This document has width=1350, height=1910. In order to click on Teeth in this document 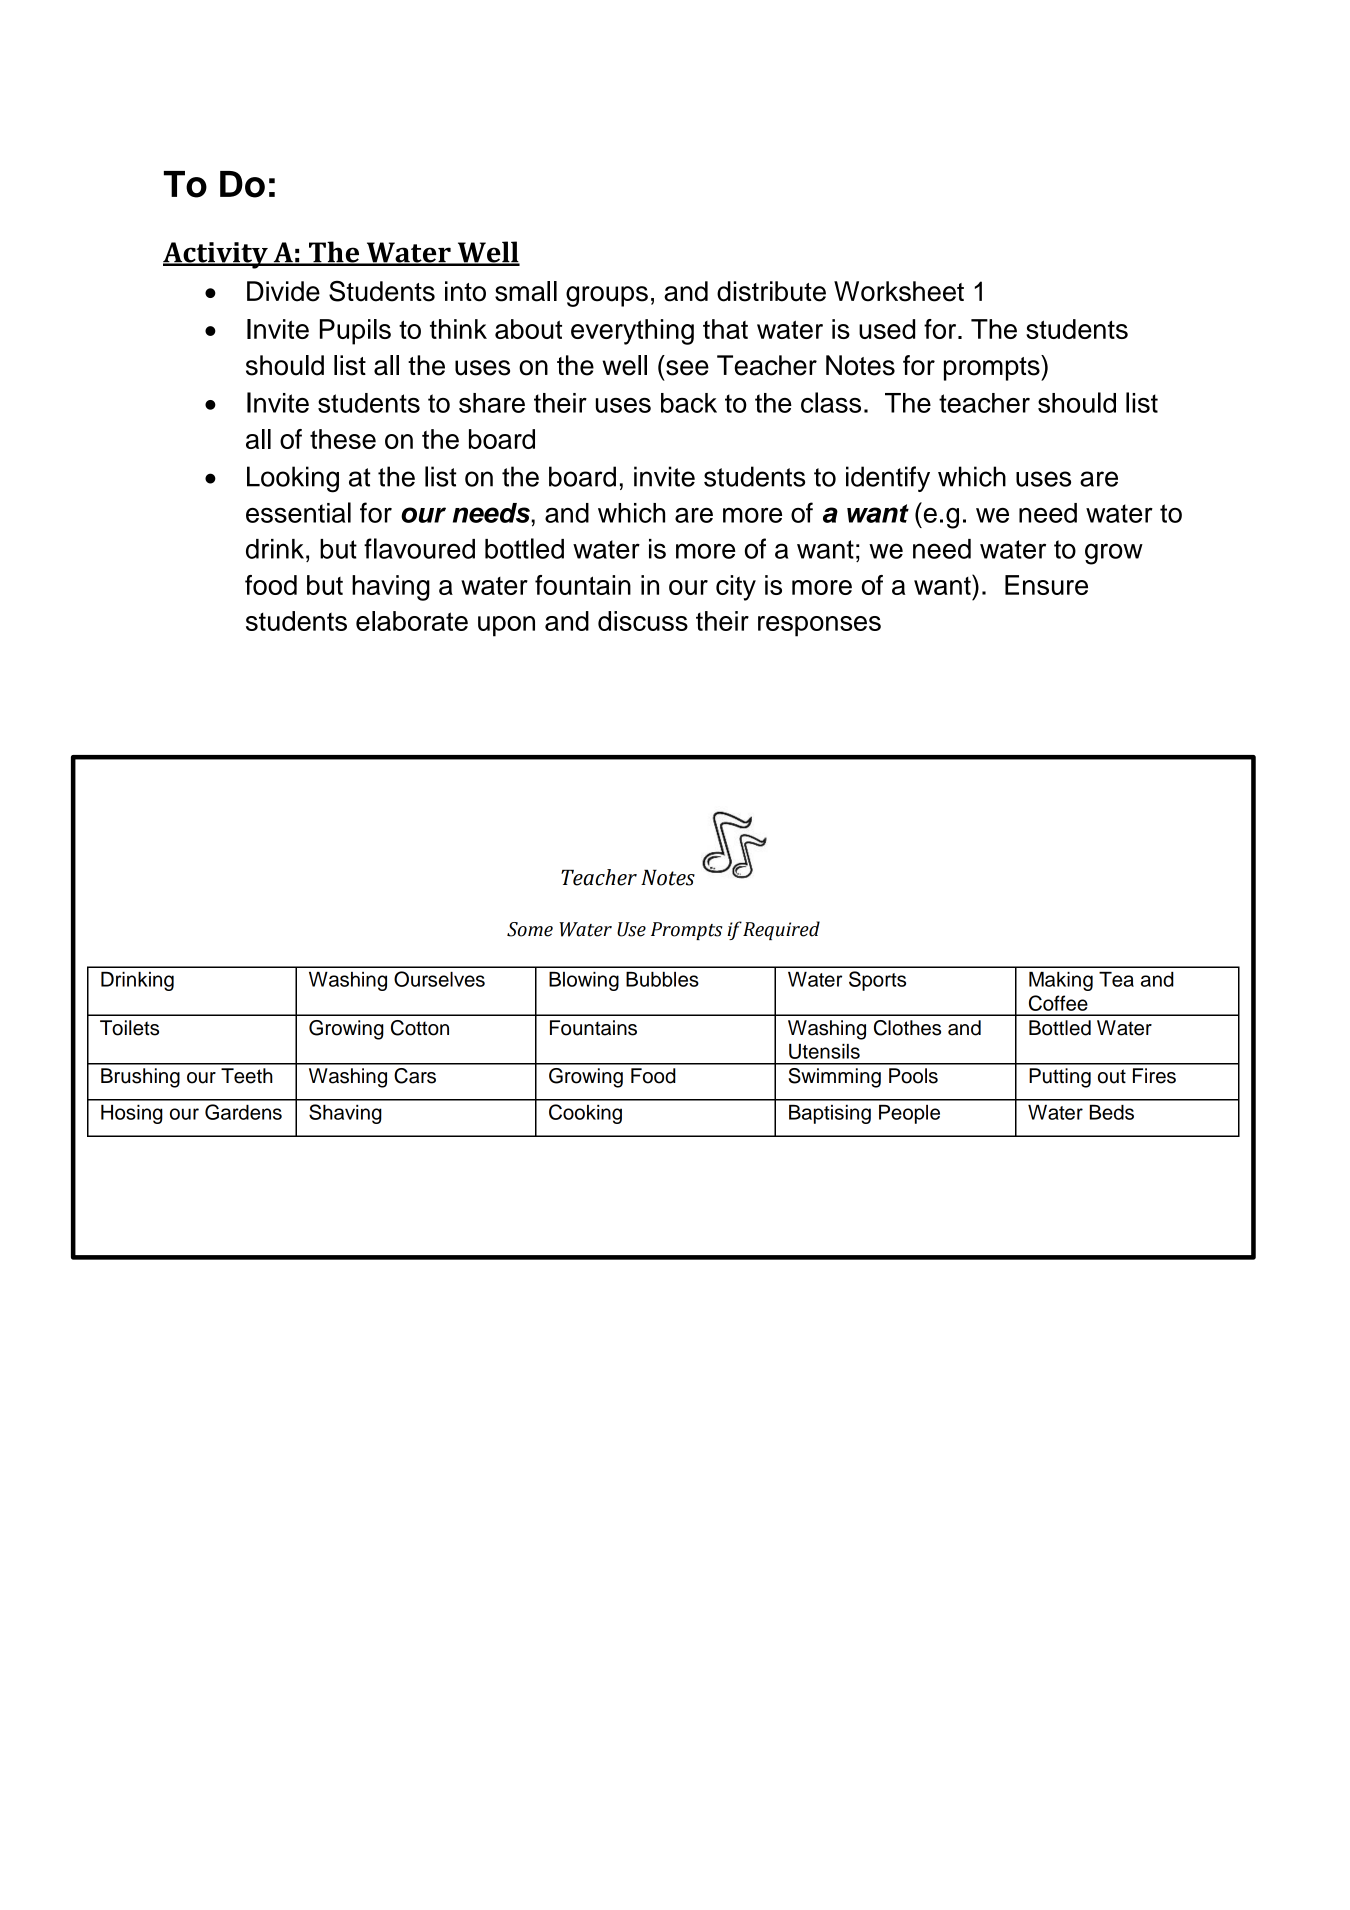, I will do `click(247, 1076)`.
